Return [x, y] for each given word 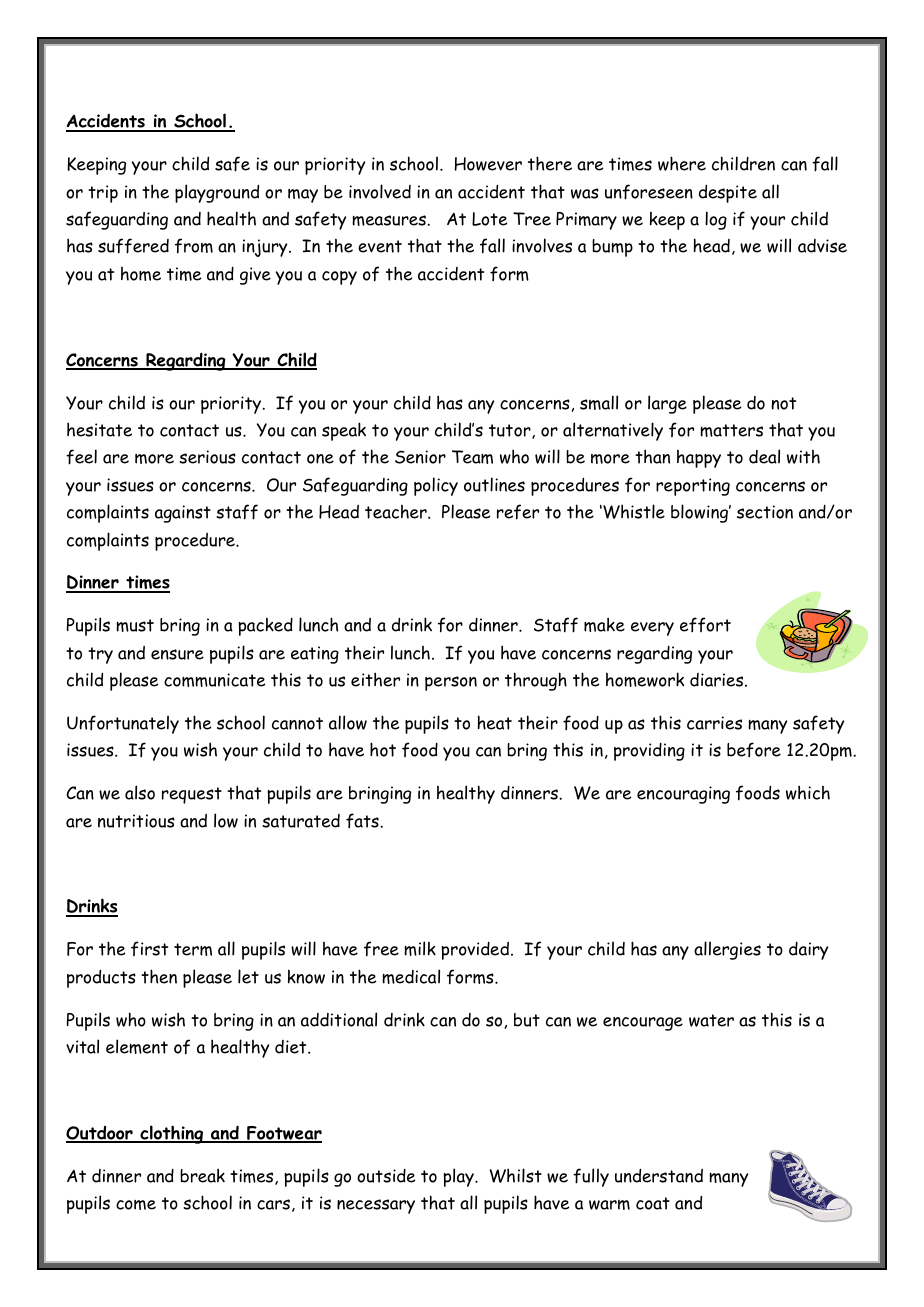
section [765, 512]
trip [103, 194]
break [202, 1175]
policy [436, 486]
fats [363, 820]
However [488, 164]
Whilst [515, 1175]
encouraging [683, 795]
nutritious [136, 821]
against [183, 514]
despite [728, 193]
